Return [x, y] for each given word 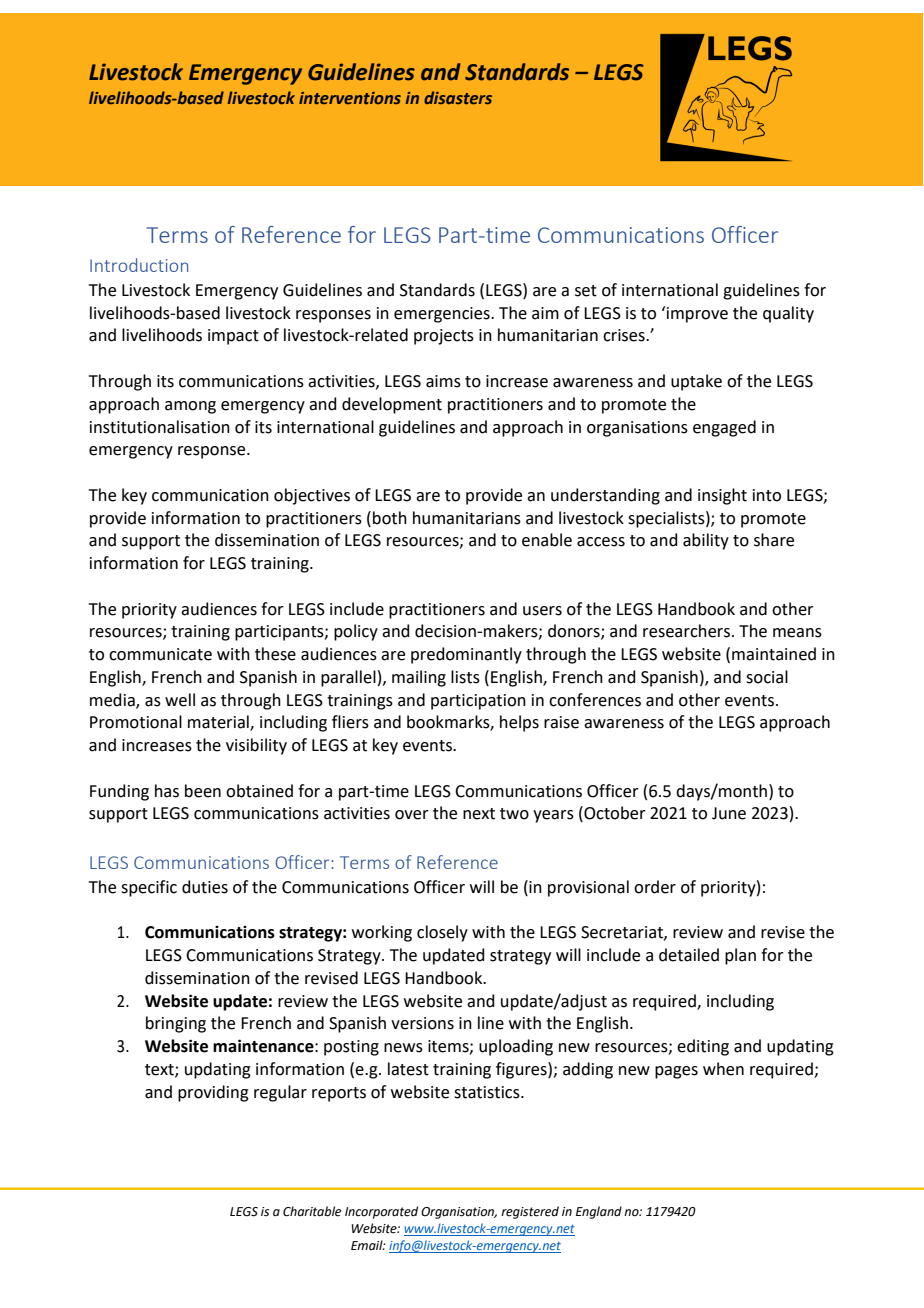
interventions [350, 98]
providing [213, 1093]
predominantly [466, 655]
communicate [160, 654]
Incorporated [381, 1212]
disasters [458, 97]
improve [697, 315]
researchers [686, 631]
